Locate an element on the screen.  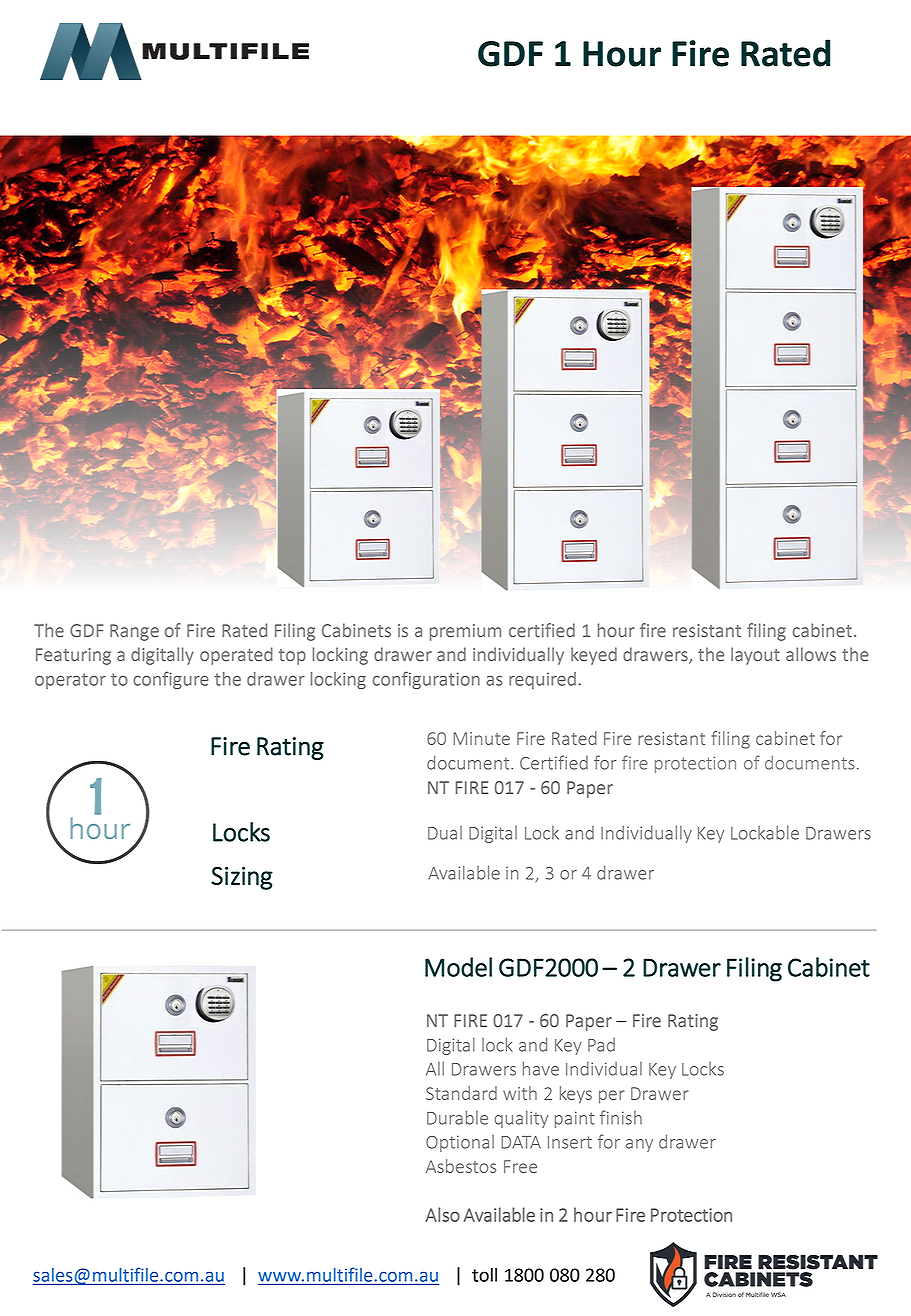
Durable is located at coordinates (457, 1117).
